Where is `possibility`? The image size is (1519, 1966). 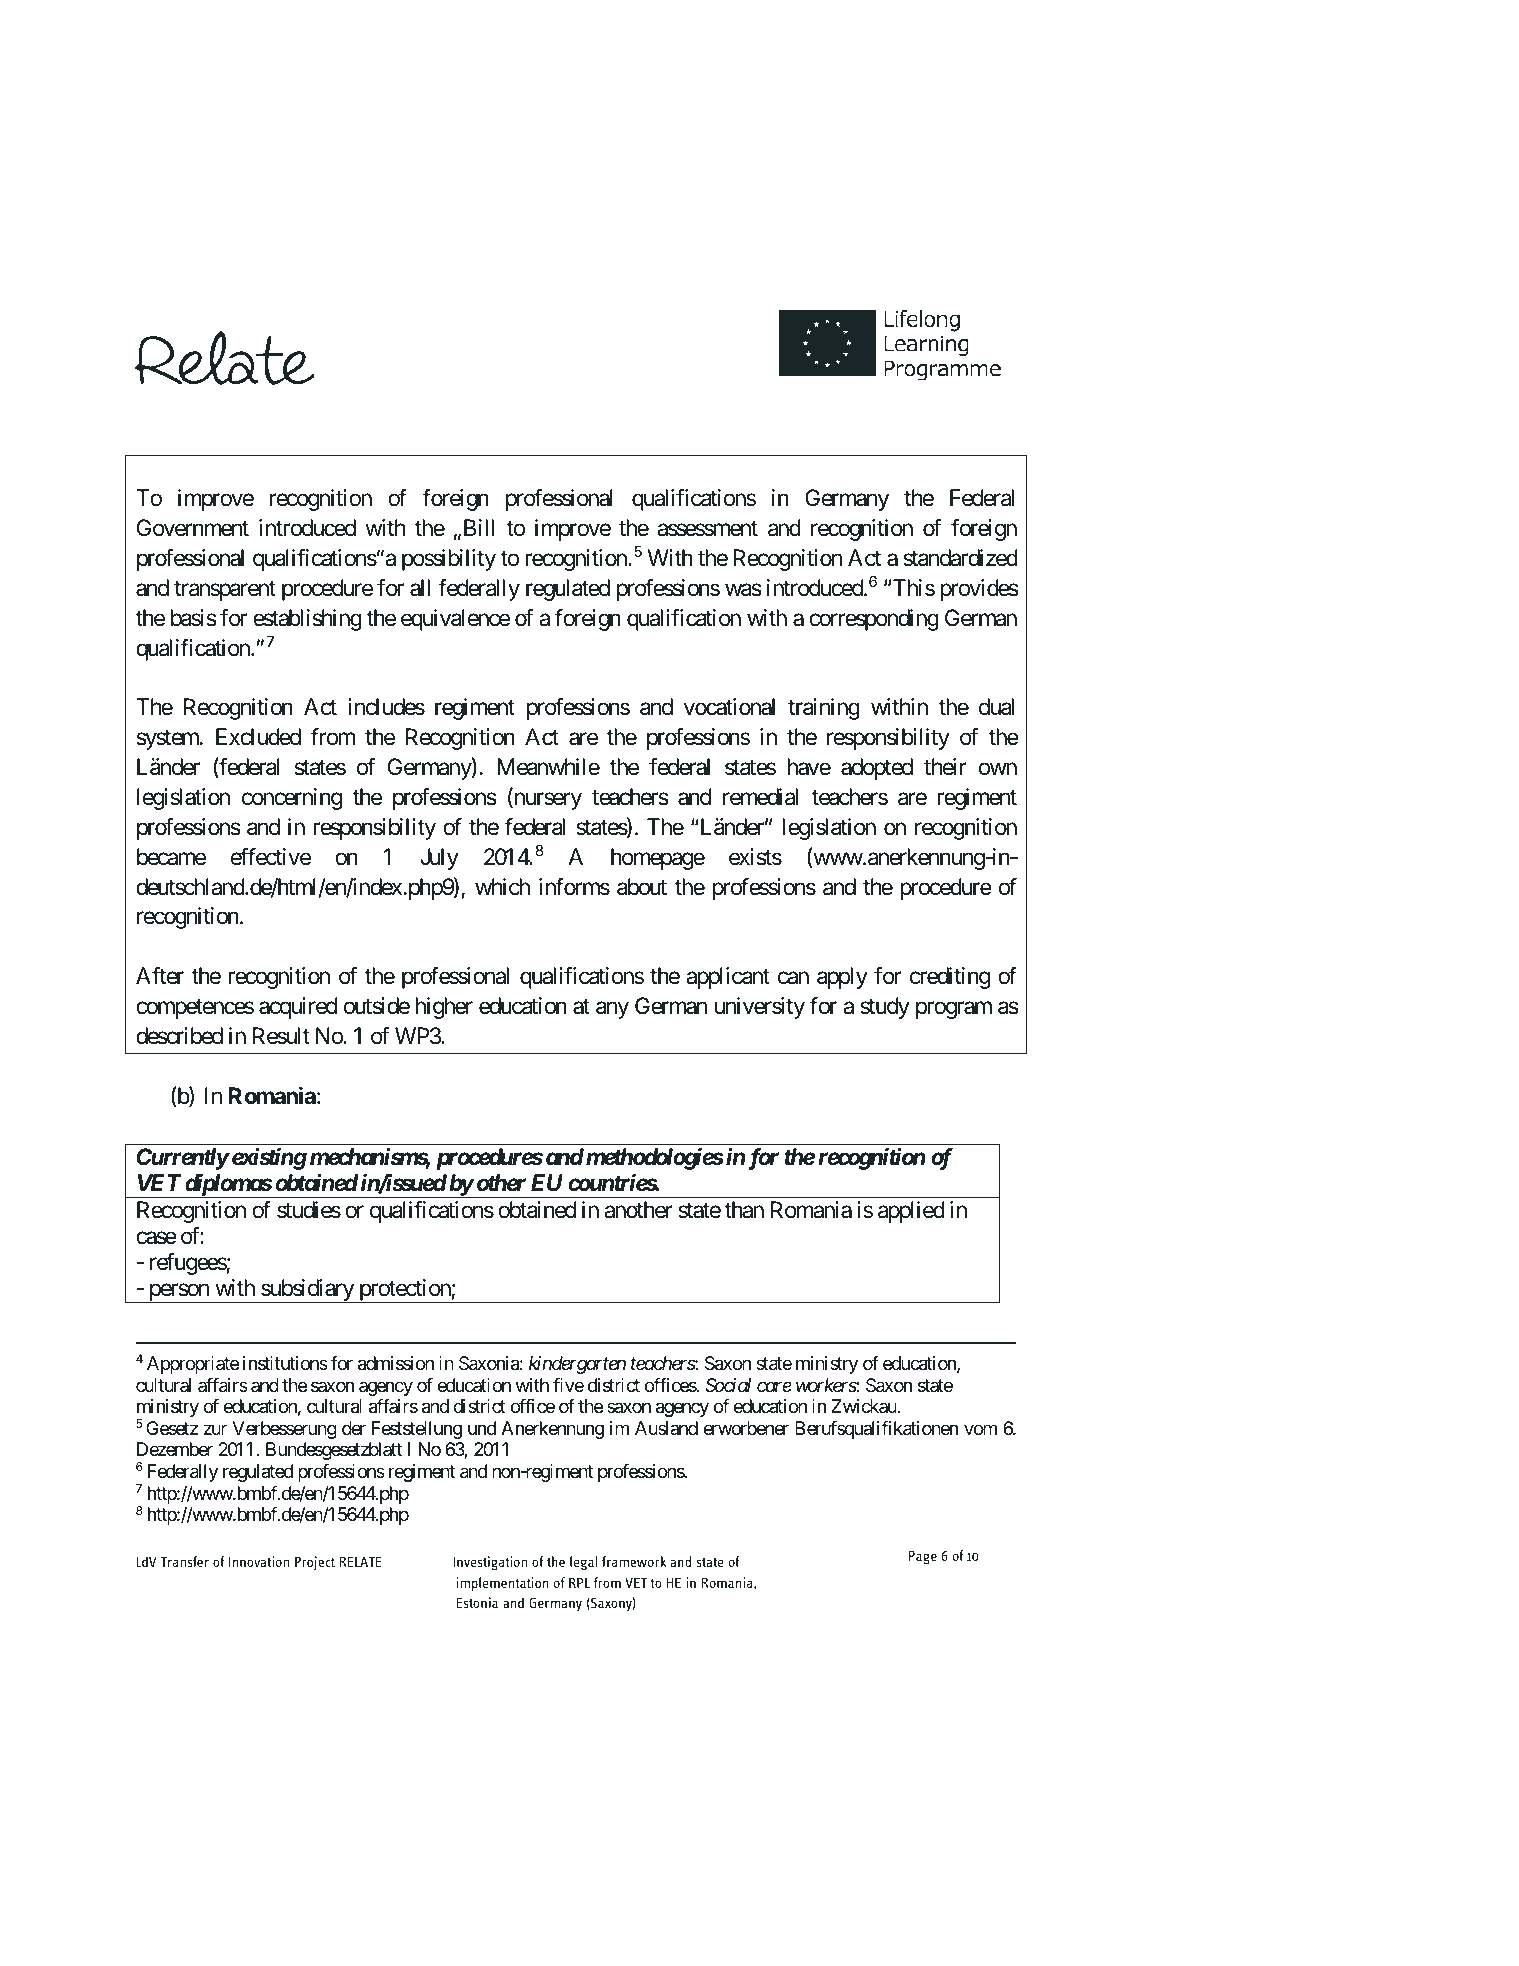 possibility is located at coordinates (449, 560).
